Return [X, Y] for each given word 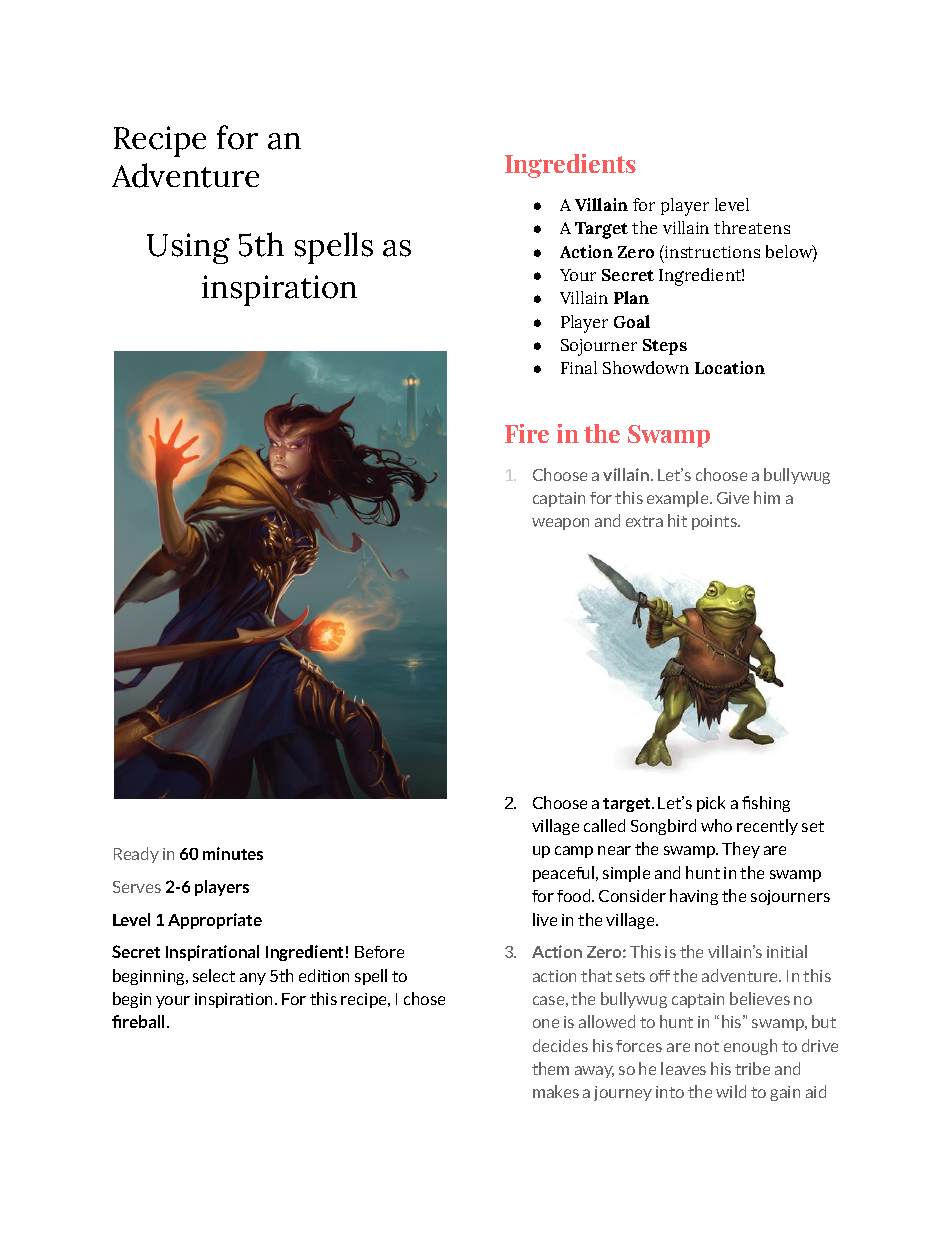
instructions [711, 251]
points [715, 522]
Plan [631, 297]
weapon [560, 524]
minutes [233, 853]
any [253, 979]
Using [188, 248]
